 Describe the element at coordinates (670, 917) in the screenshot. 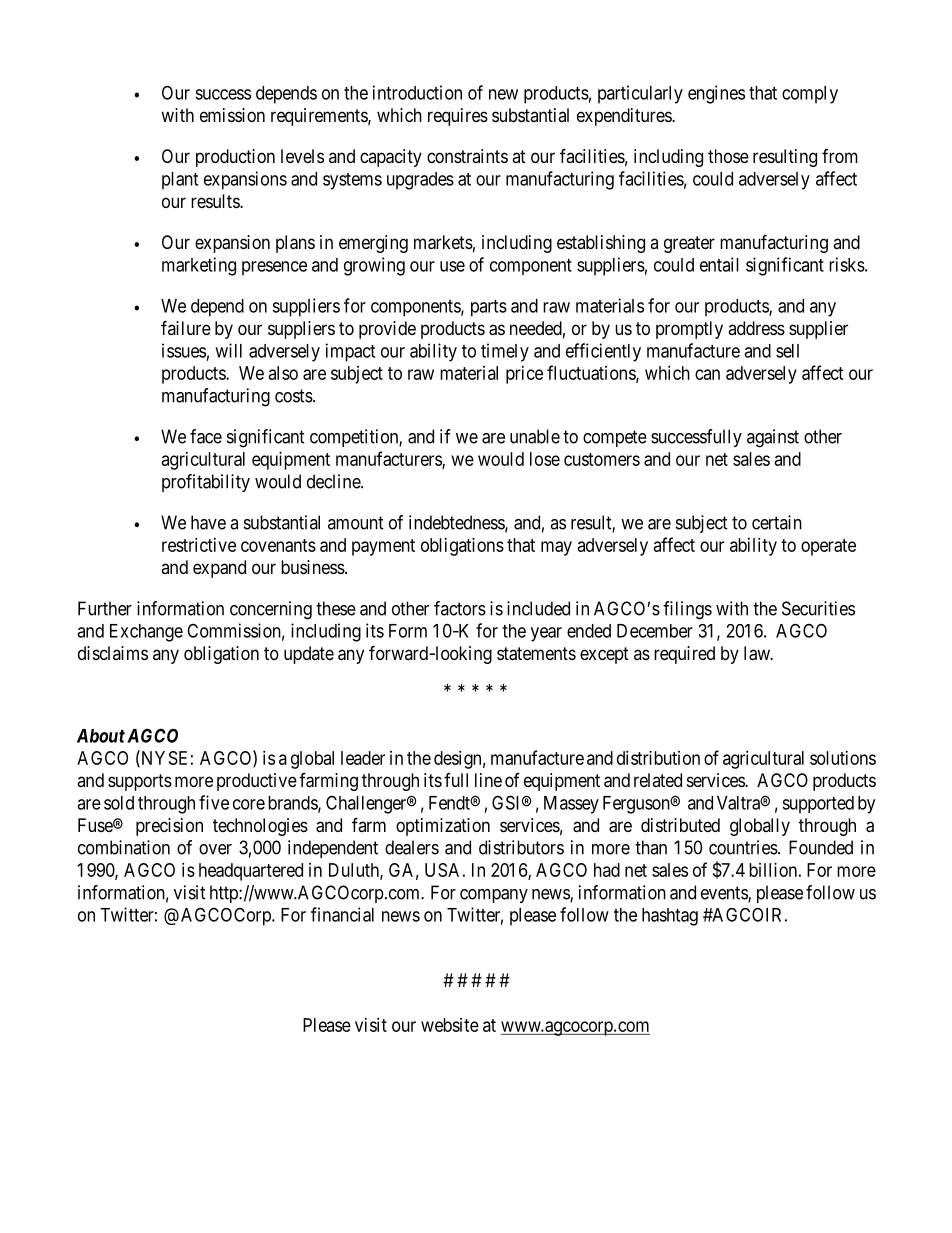

I see `hashtag` at that location.
